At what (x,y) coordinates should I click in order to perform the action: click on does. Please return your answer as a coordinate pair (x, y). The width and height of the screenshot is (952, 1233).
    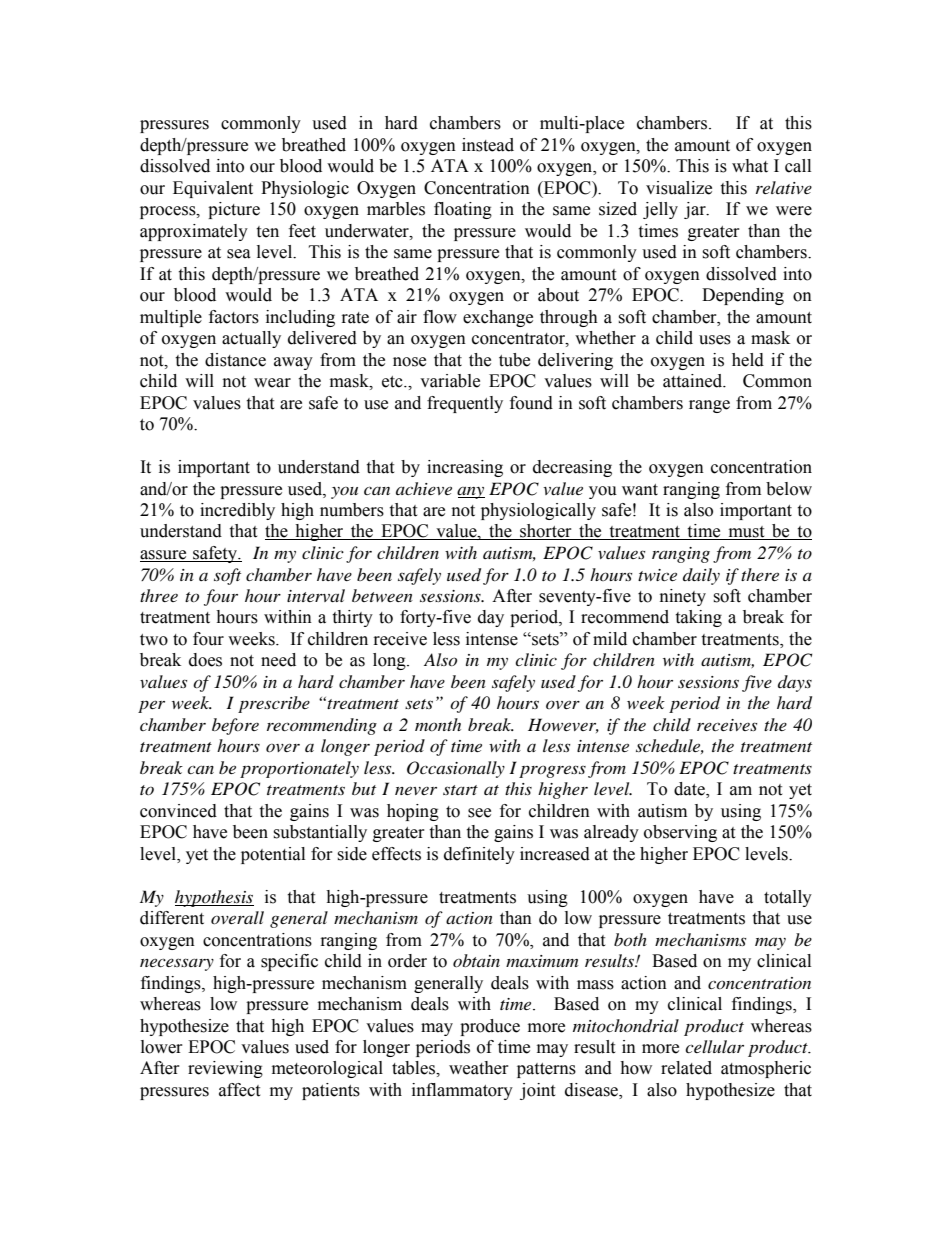
    Looking at the image, I should click on (205, 660).
